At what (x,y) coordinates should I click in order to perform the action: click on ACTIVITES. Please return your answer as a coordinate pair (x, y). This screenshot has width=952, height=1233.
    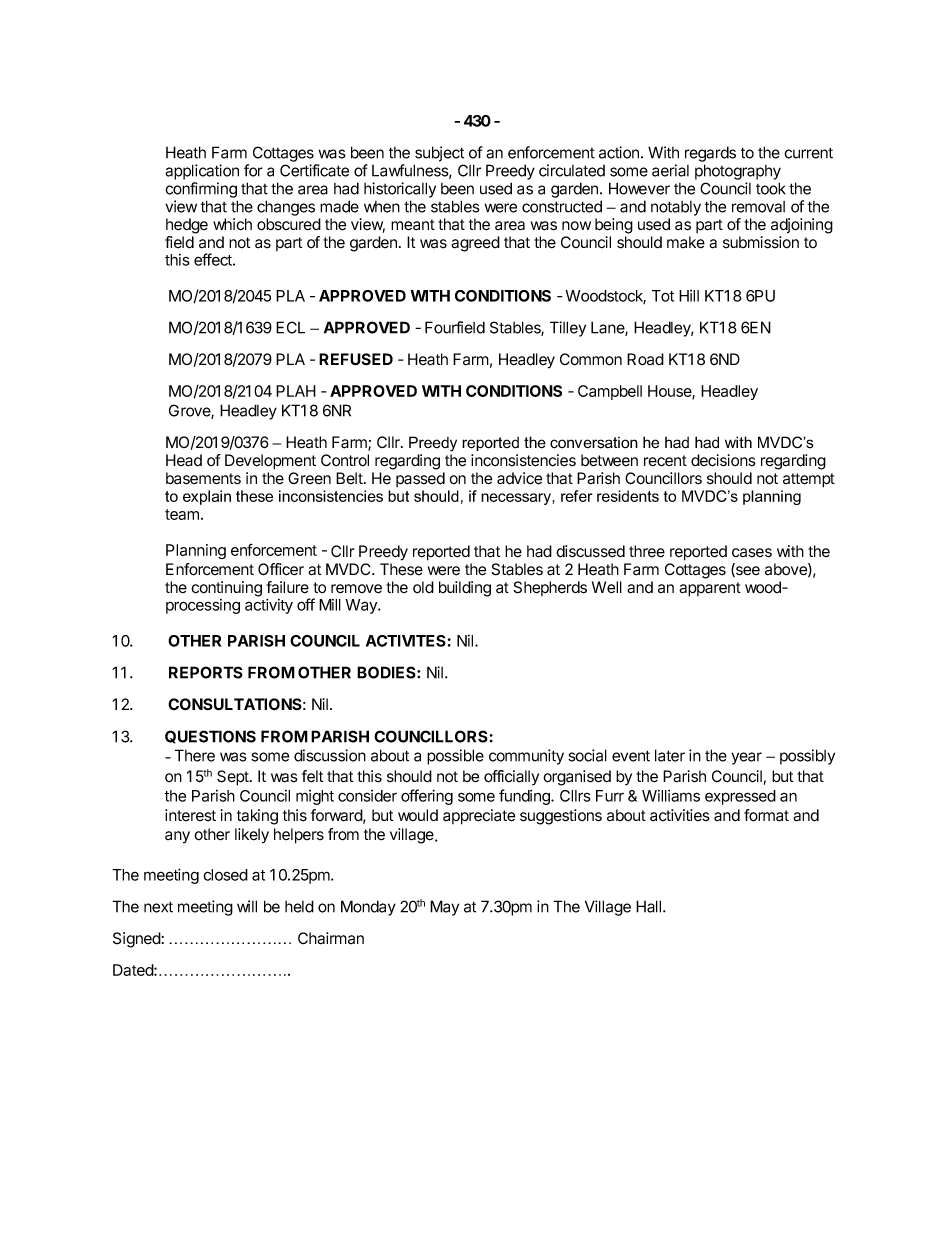
    Looking at the image, I should click on (406, 641).
